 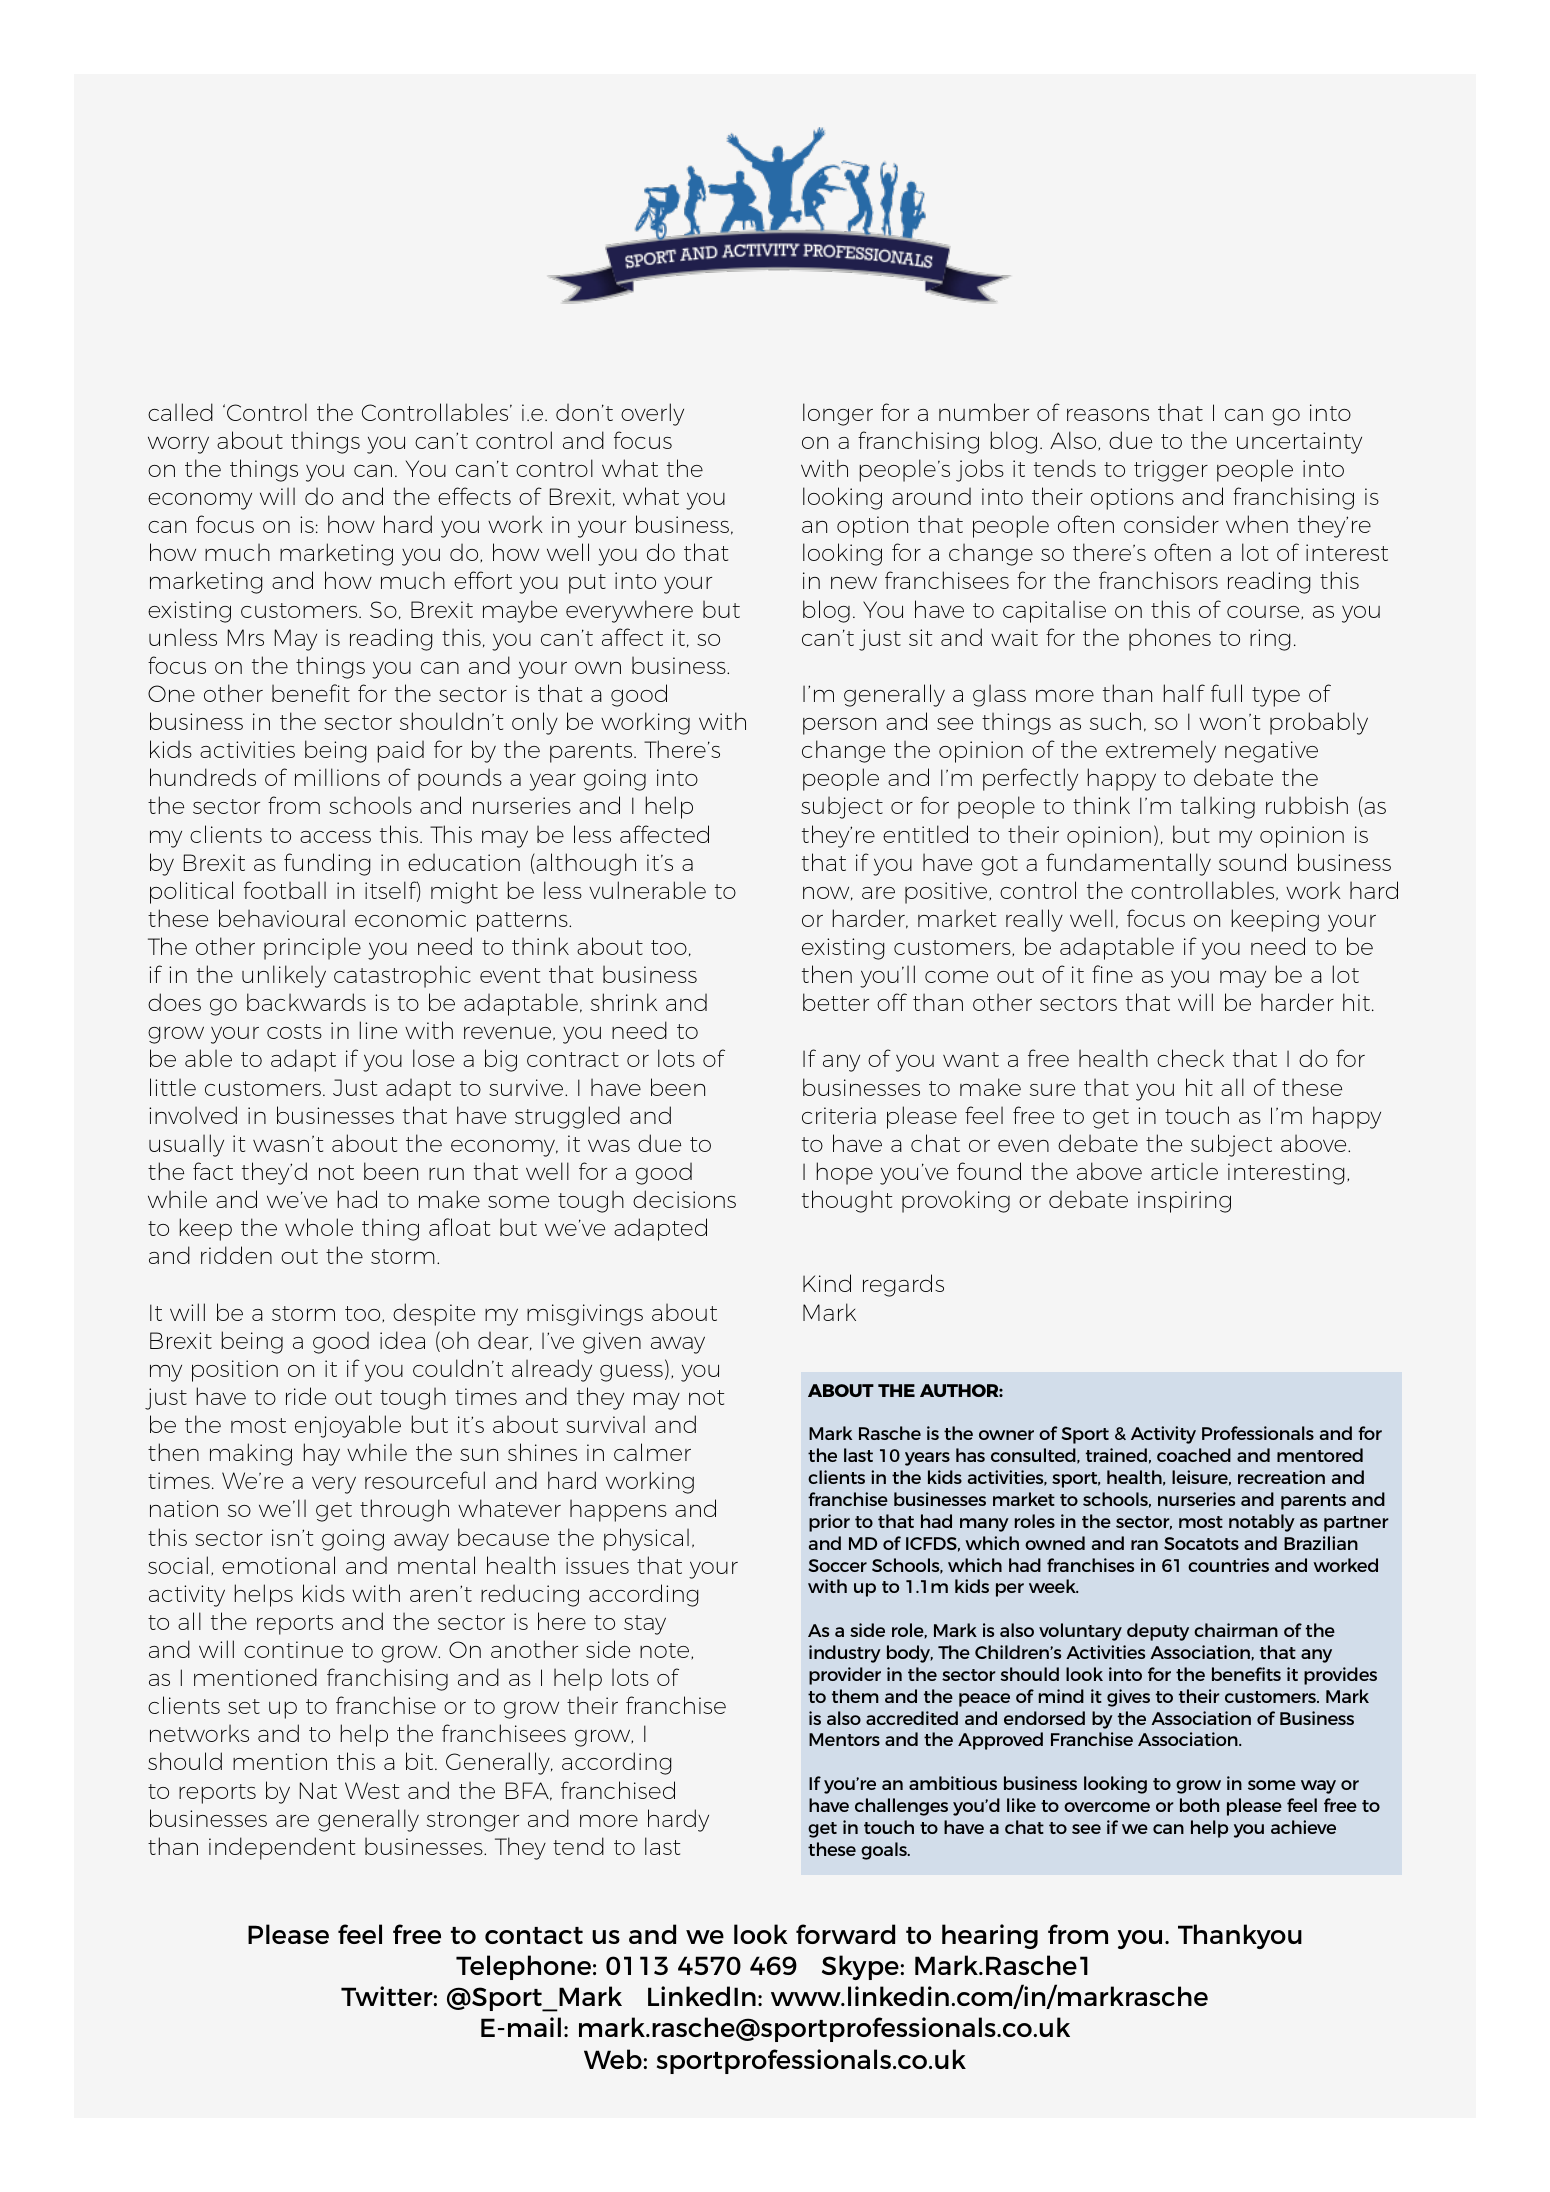 What do you see at coordinates (282, 1848) in the screenshot?
I see `independent` at bounding box center [282, 1848].
